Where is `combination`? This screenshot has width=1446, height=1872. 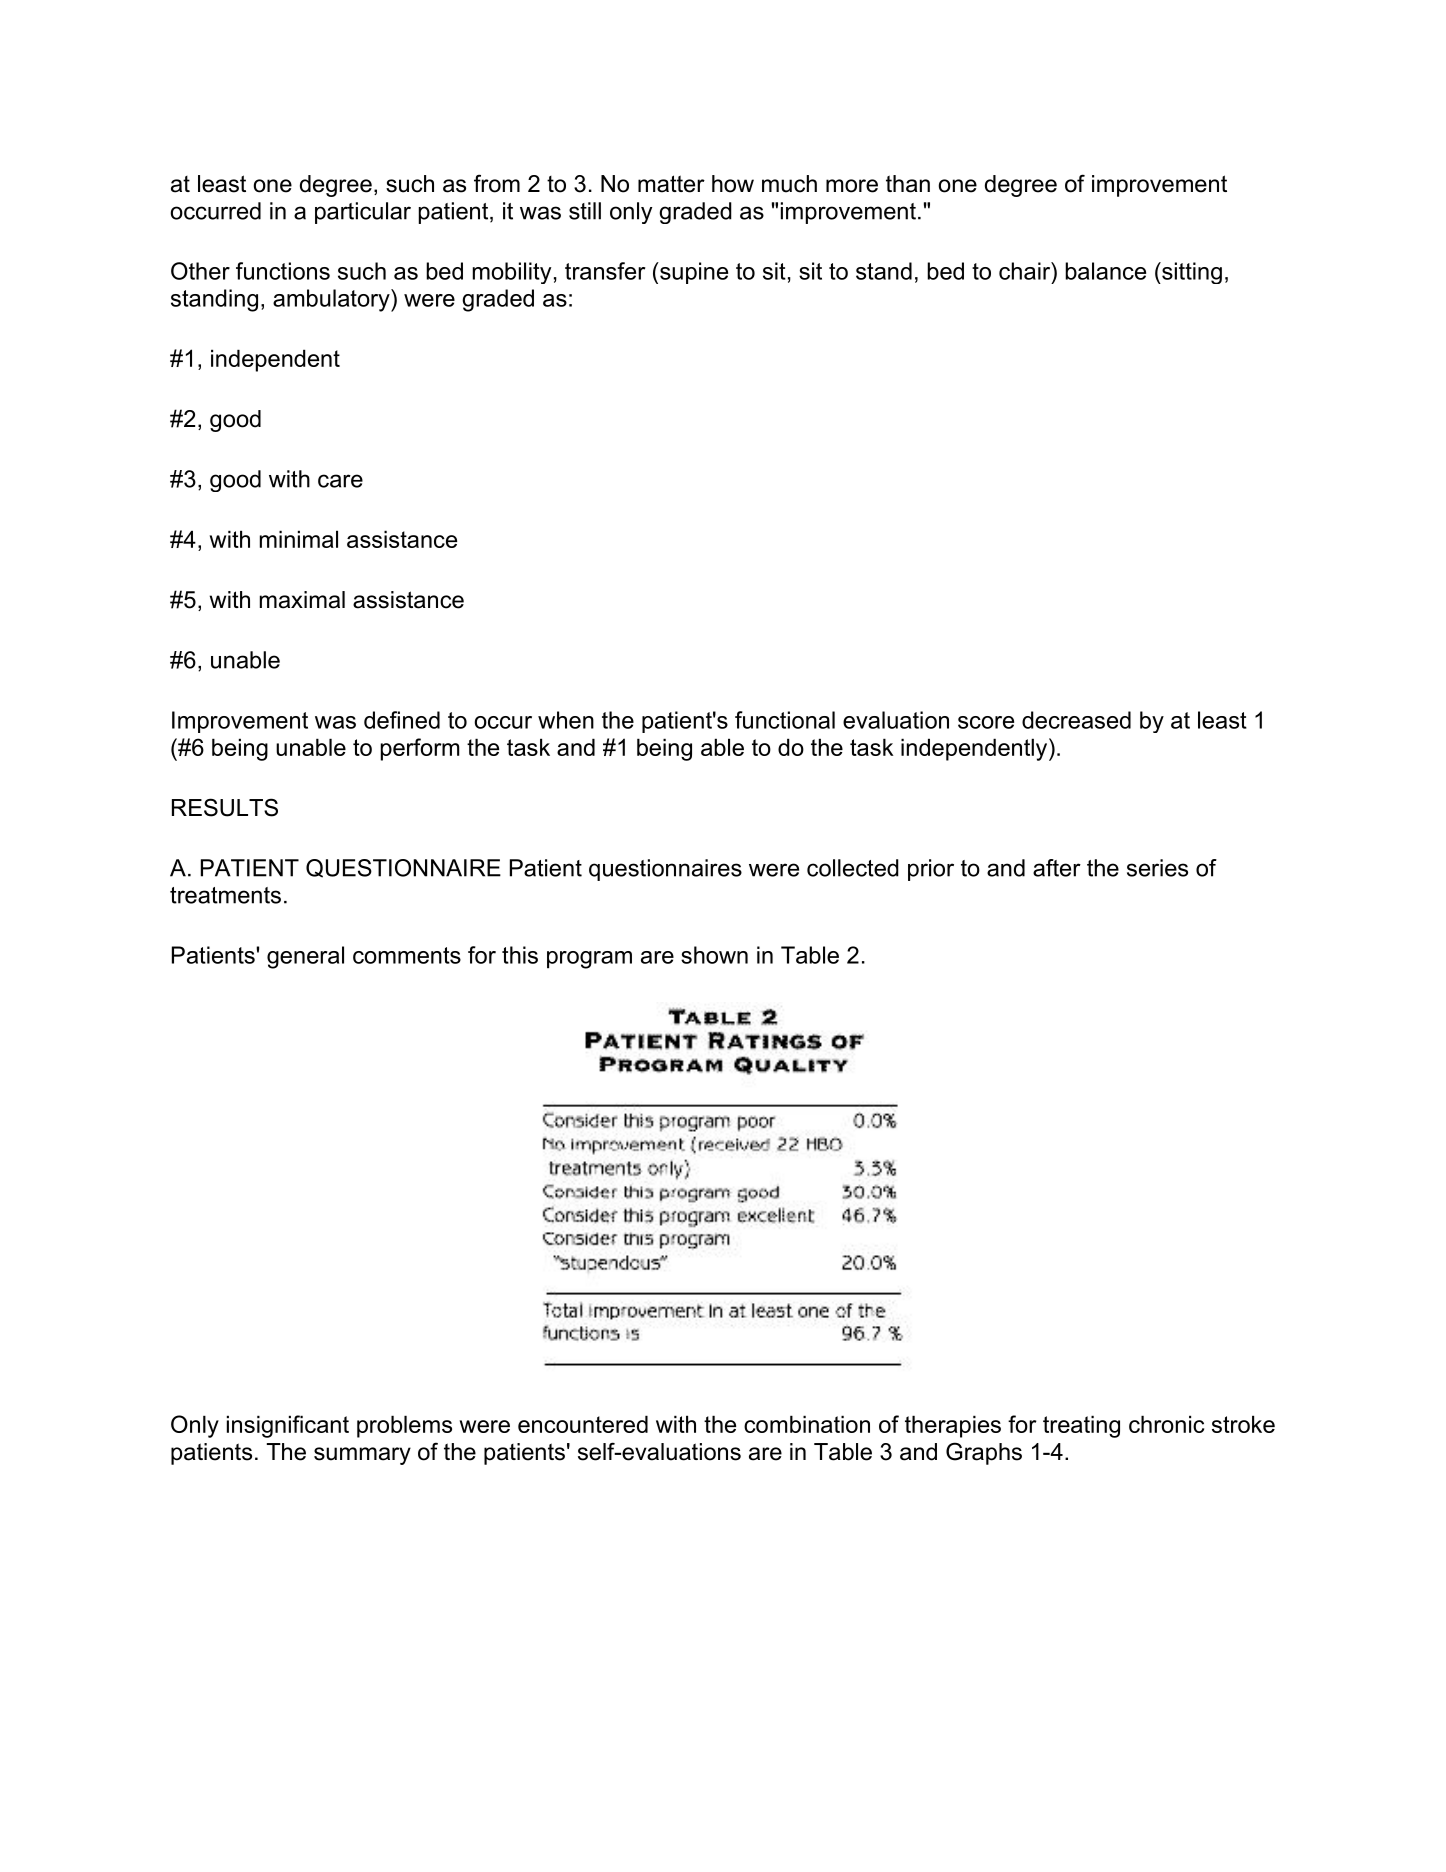
combination is located at coordinates (807, 1424).
